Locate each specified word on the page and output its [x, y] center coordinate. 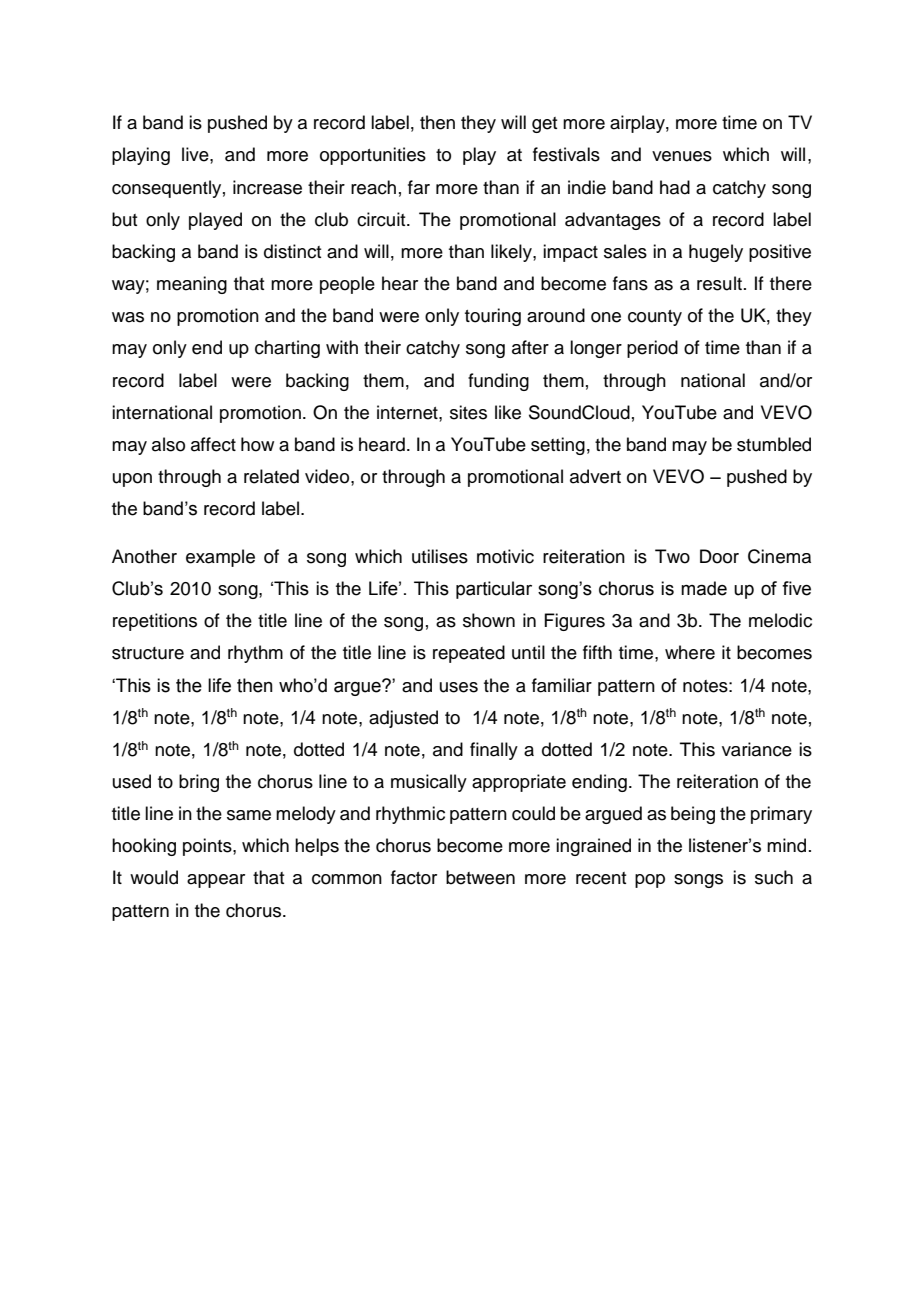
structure [148, 653]
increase [267, 187]
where [690, 652]
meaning [192, 285]
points [208, 847]
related [271, 476]
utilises [440, 556]
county [655, 318]
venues [682, 156]
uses [459, 687]
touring [493, 317]
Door [719, 556]
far [419, 187]
